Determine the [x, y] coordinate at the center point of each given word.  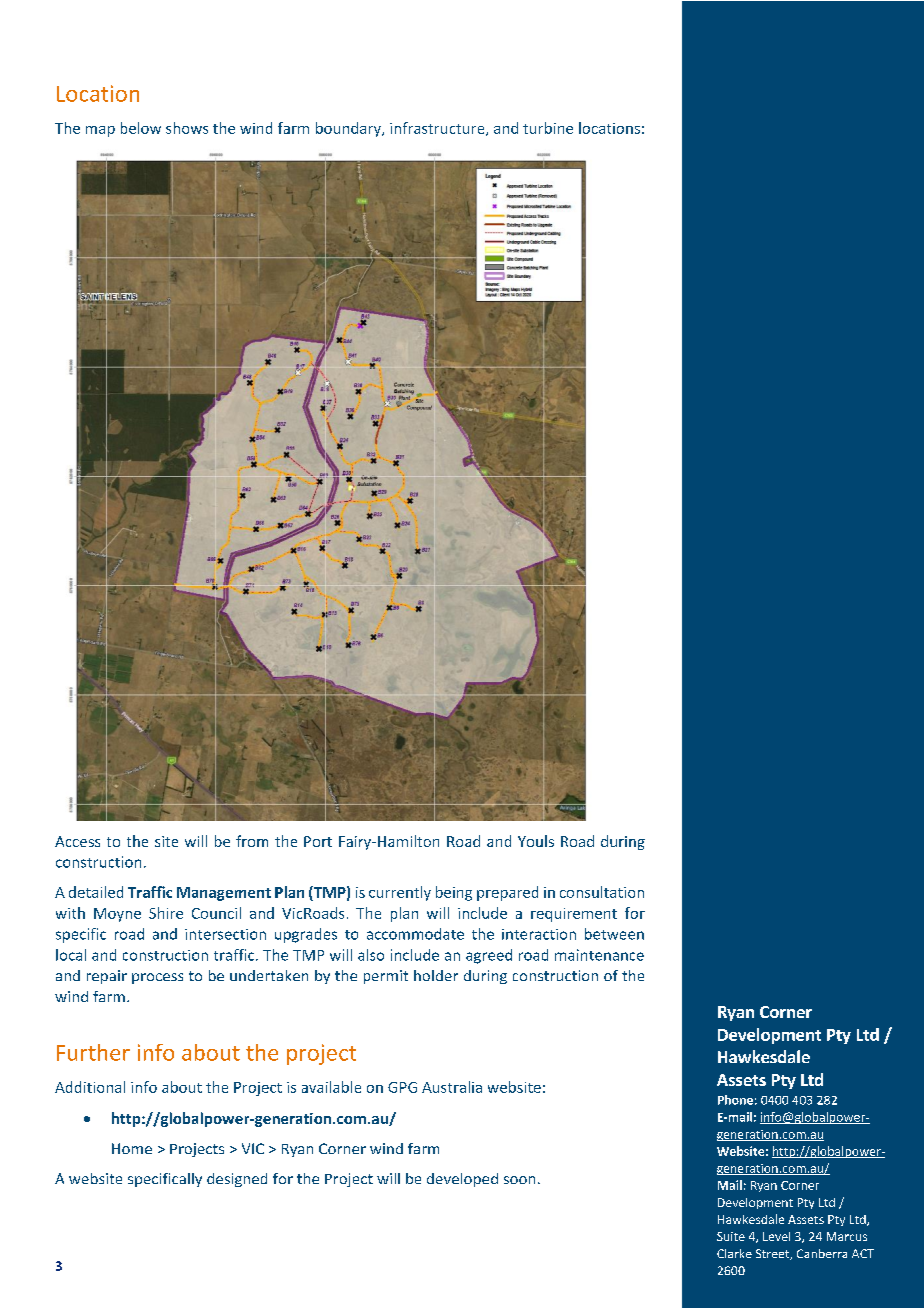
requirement [574, 915]
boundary [349, 129]
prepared [507, 893]
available [331, 1087]
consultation [602, 892]
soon [519, 1180]
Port [318, 841]
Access [77, 841]
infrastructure [438, 129]
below [141, 128]
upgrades [306, 935]
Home [132, 1148]
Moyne [117, 915]
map [100, 131]
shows [187, 128]
